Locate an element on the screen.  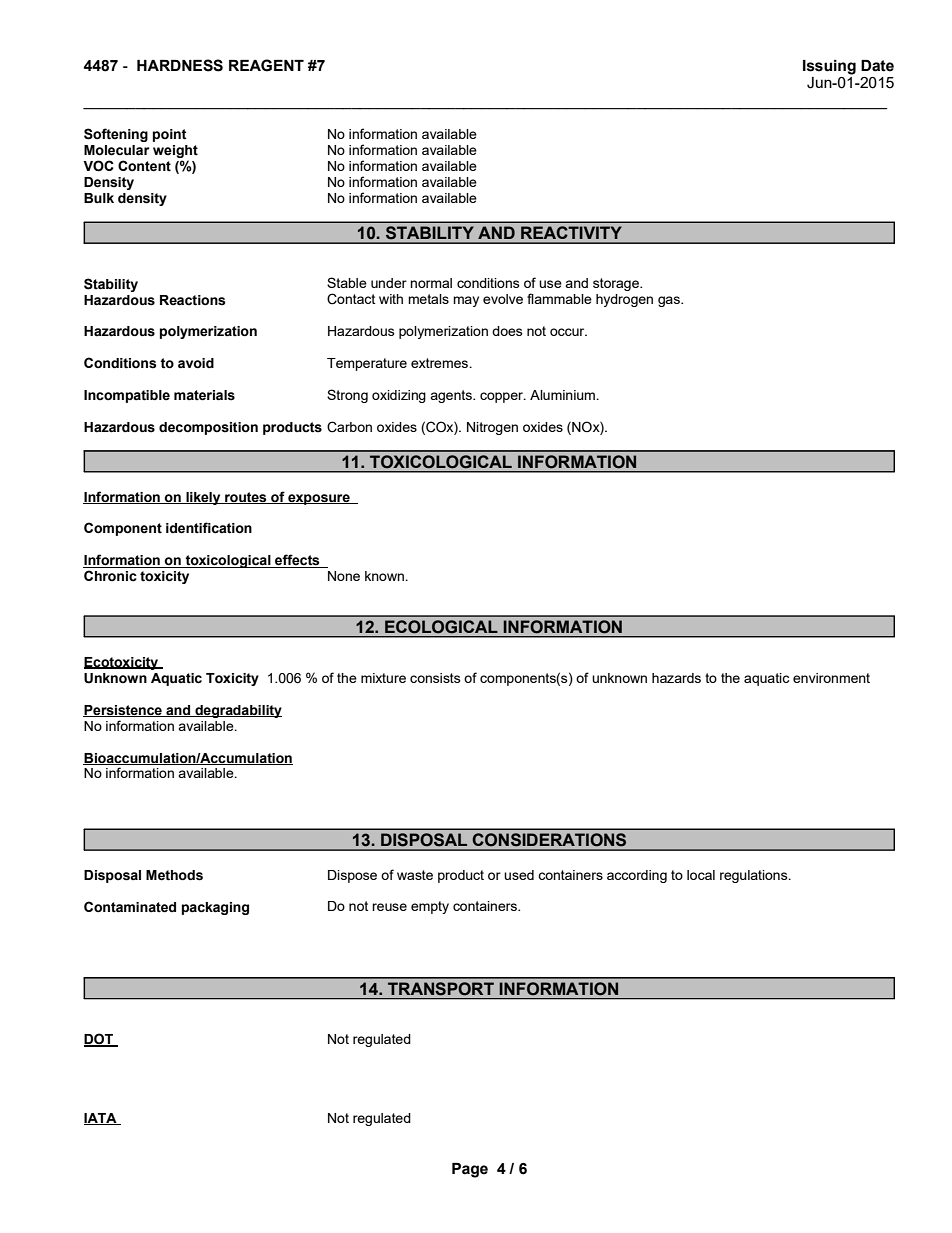
decomposition is located at coordinates (208, 428).
